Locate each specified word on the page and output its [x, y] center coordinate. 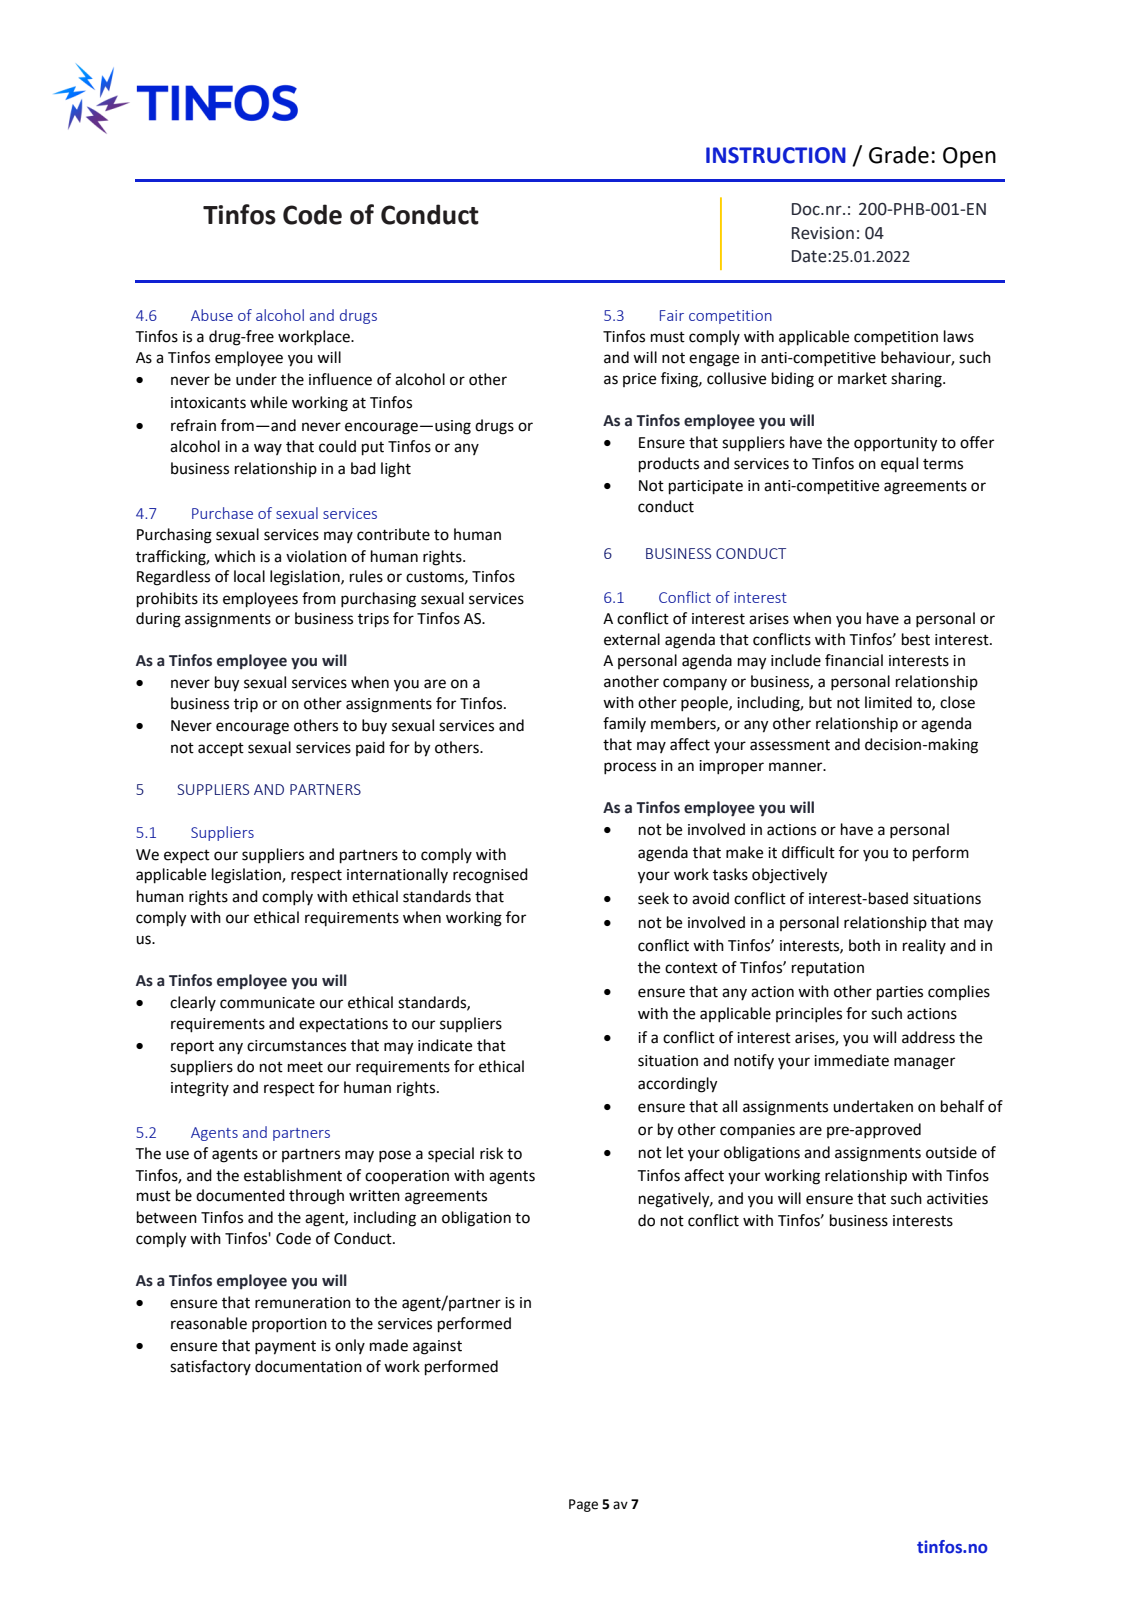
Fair [672, 315]
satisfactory [210, 1367]
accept [221, 750]
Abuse [212, 315]
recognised [490, 876]
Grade [899, 155]
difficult [808, 852]
